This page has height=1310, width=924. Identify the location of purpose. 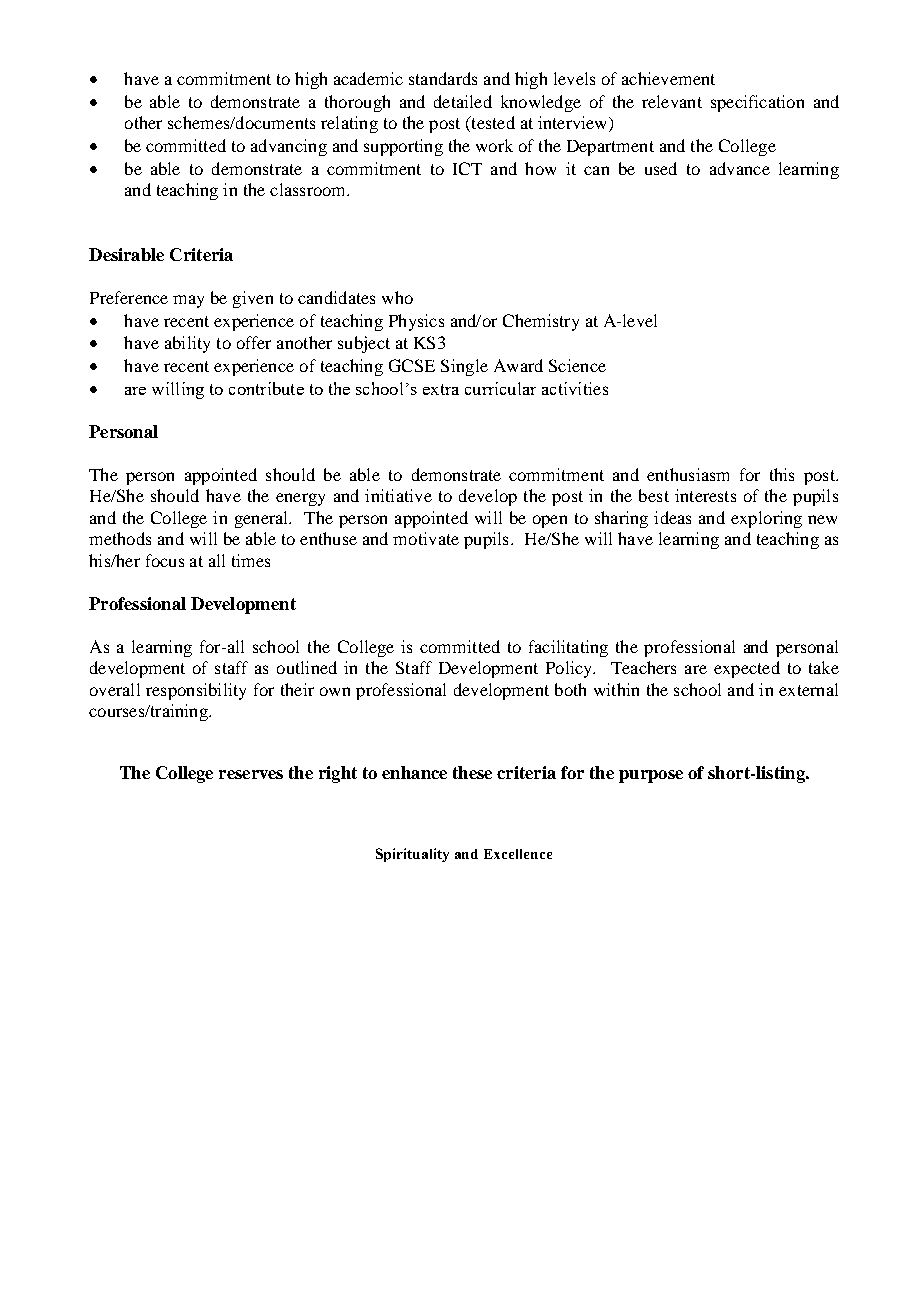
(651, 776).
